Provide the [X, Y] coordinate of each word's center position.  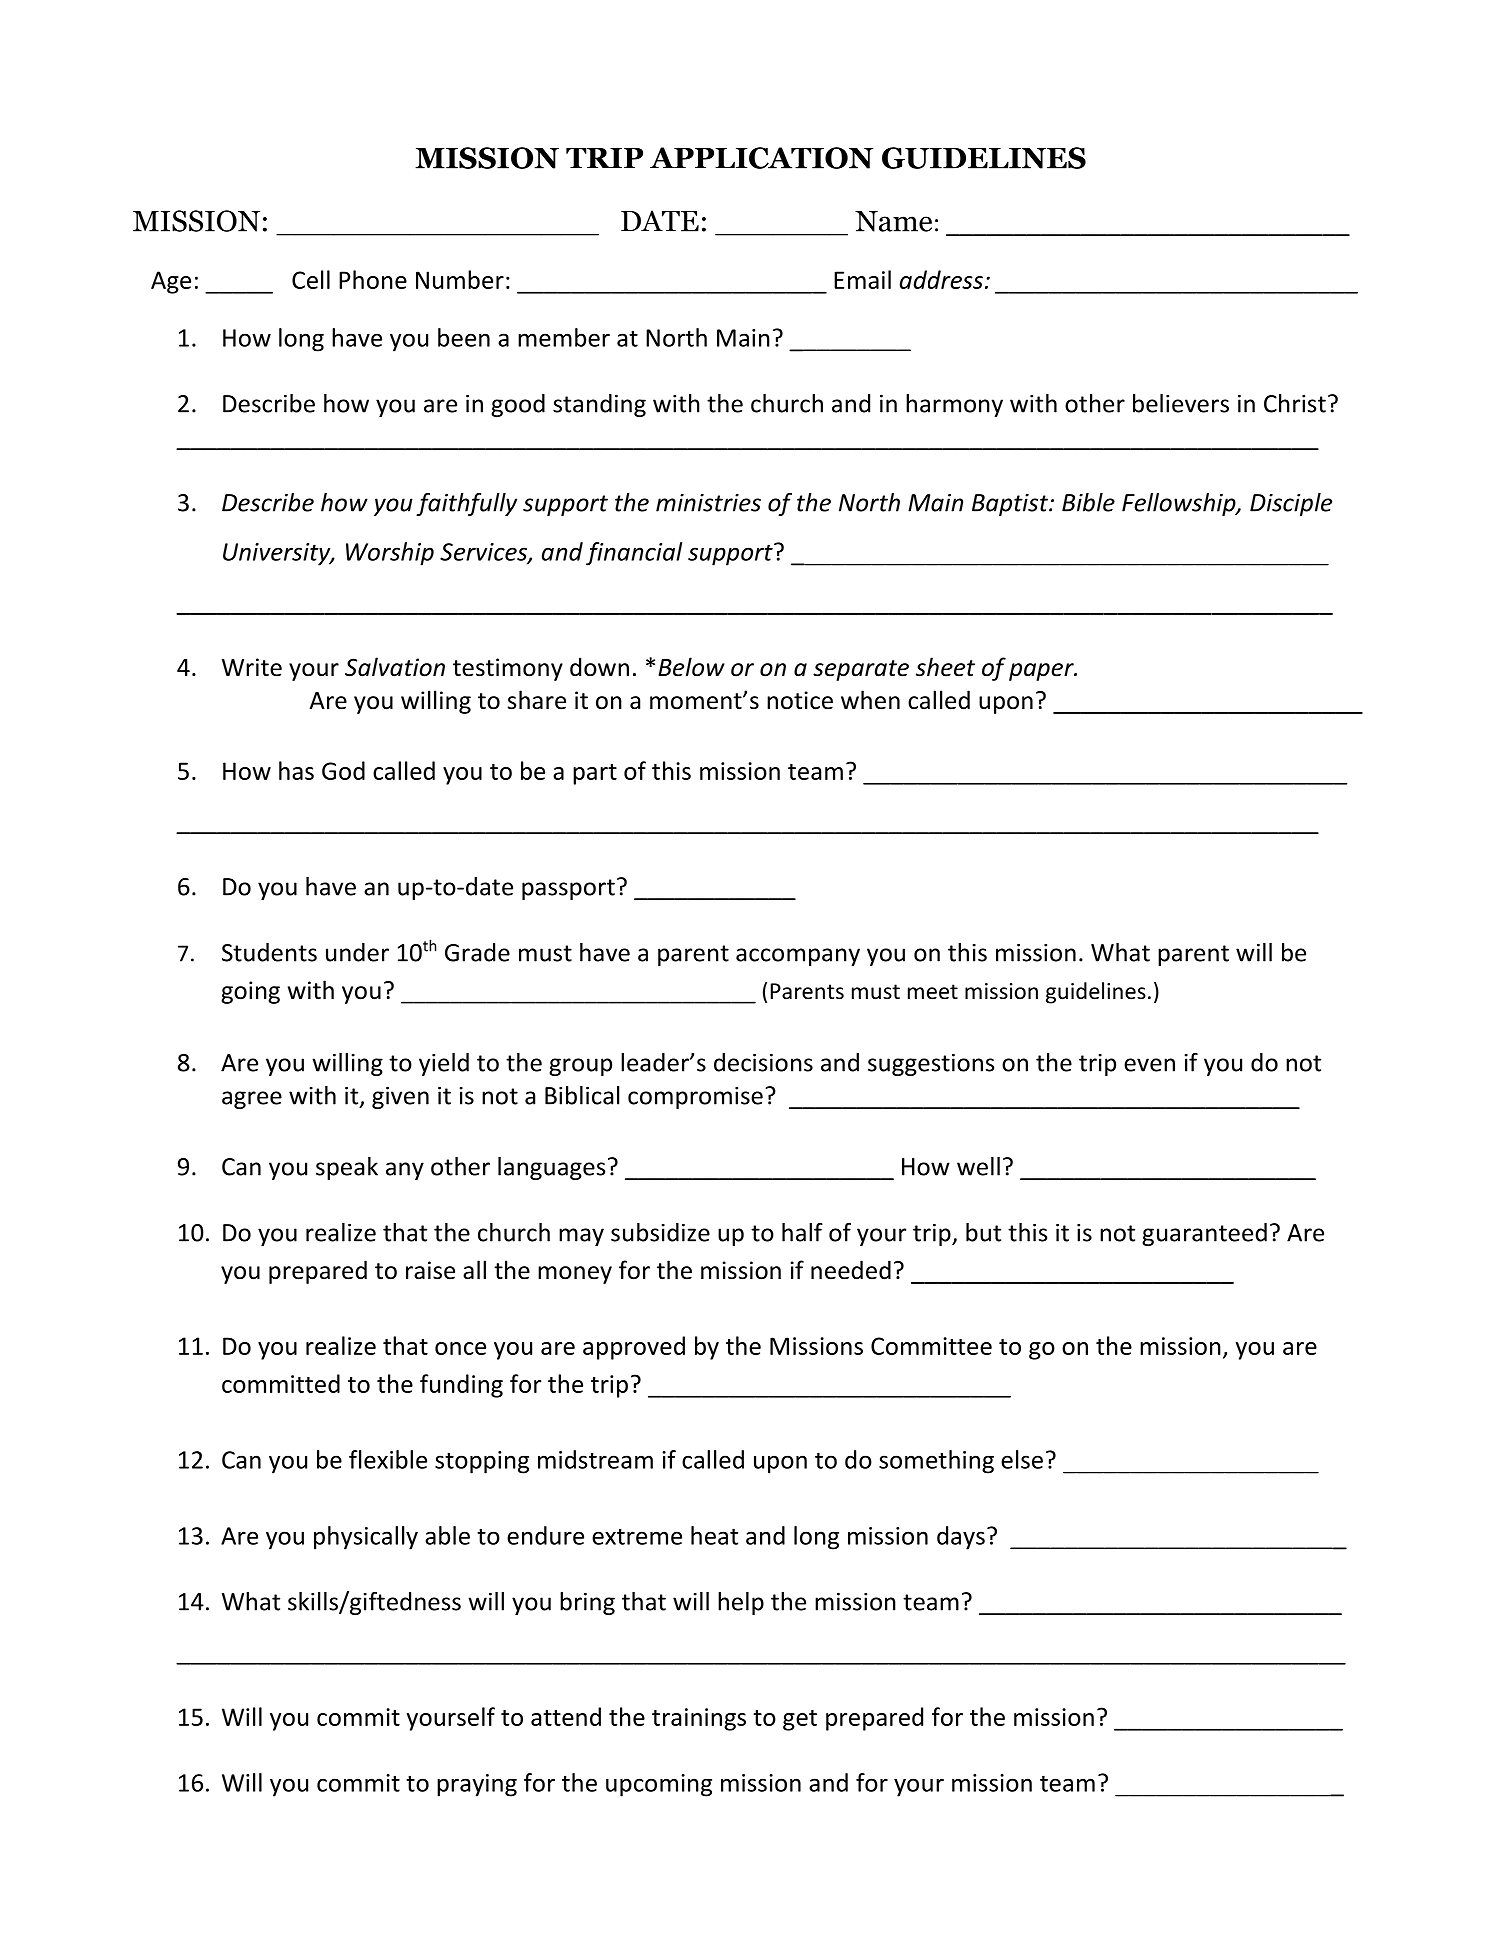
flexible [388, 1459]
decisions [763, 1062]
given [400, 1098]
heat [714, 1535]
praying [477, 1785]
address [941, 279]
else [1022, 1459]
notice [800, 700]
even [1149, 1065]
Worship [390, 554]
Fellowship [1180, 504]
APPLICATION [761, 158]
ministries [708, 502]
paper [1042, 672]
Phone [373, 279]
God [343, 770]
